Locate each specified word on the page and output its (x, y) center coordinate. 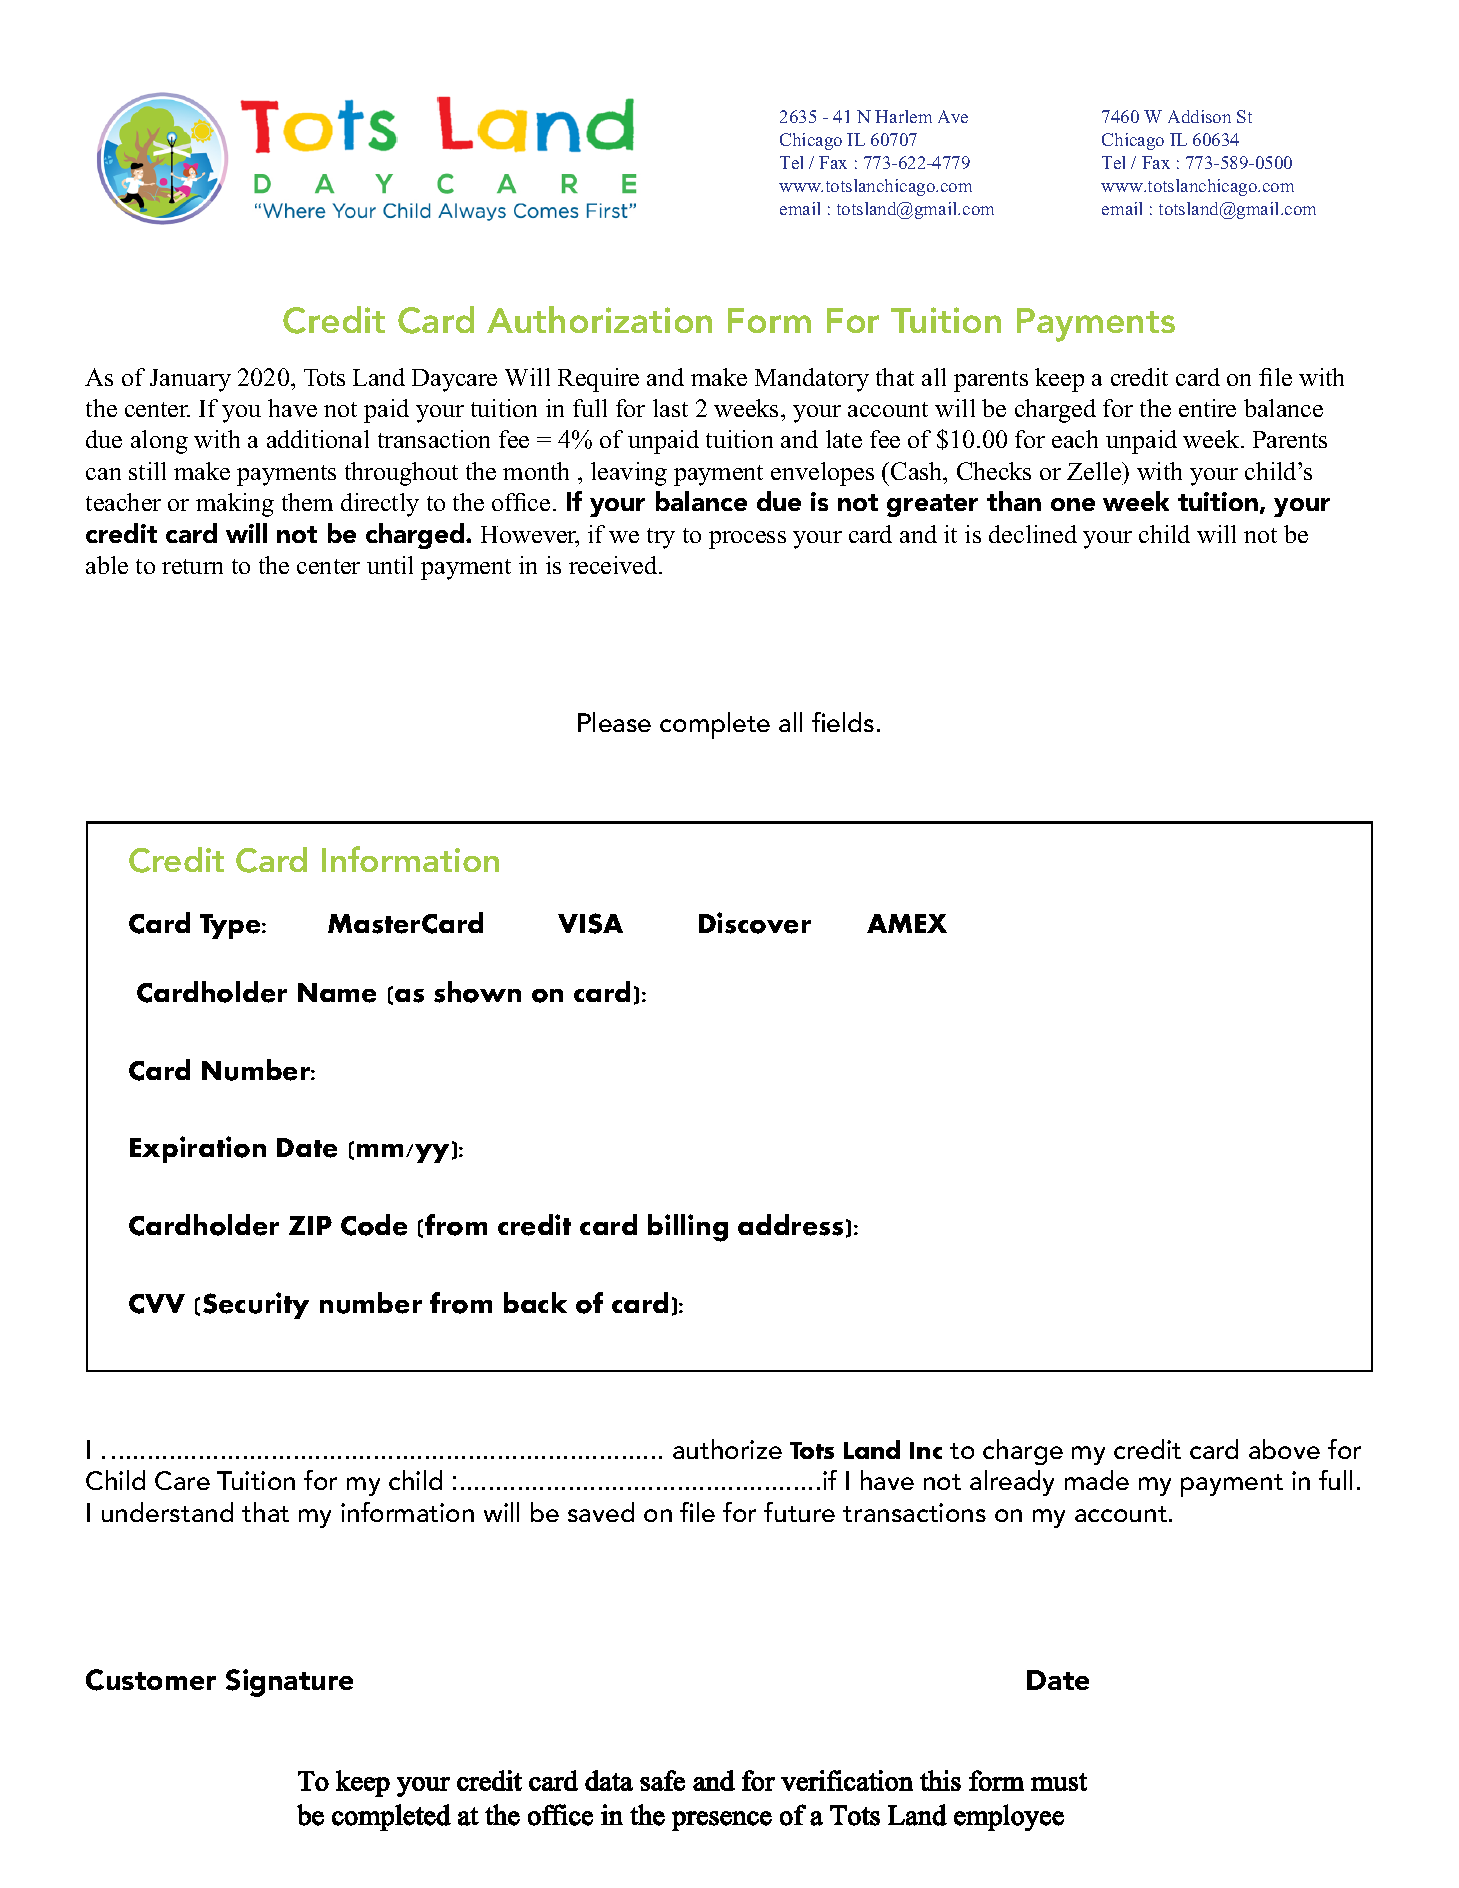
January (190, 380)
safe (662, 1780)
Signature (289, 1683)
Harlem (903, 116)
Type (231, 926)
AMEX (907, 923)
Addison (1199, 116)
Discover (755, 923)
